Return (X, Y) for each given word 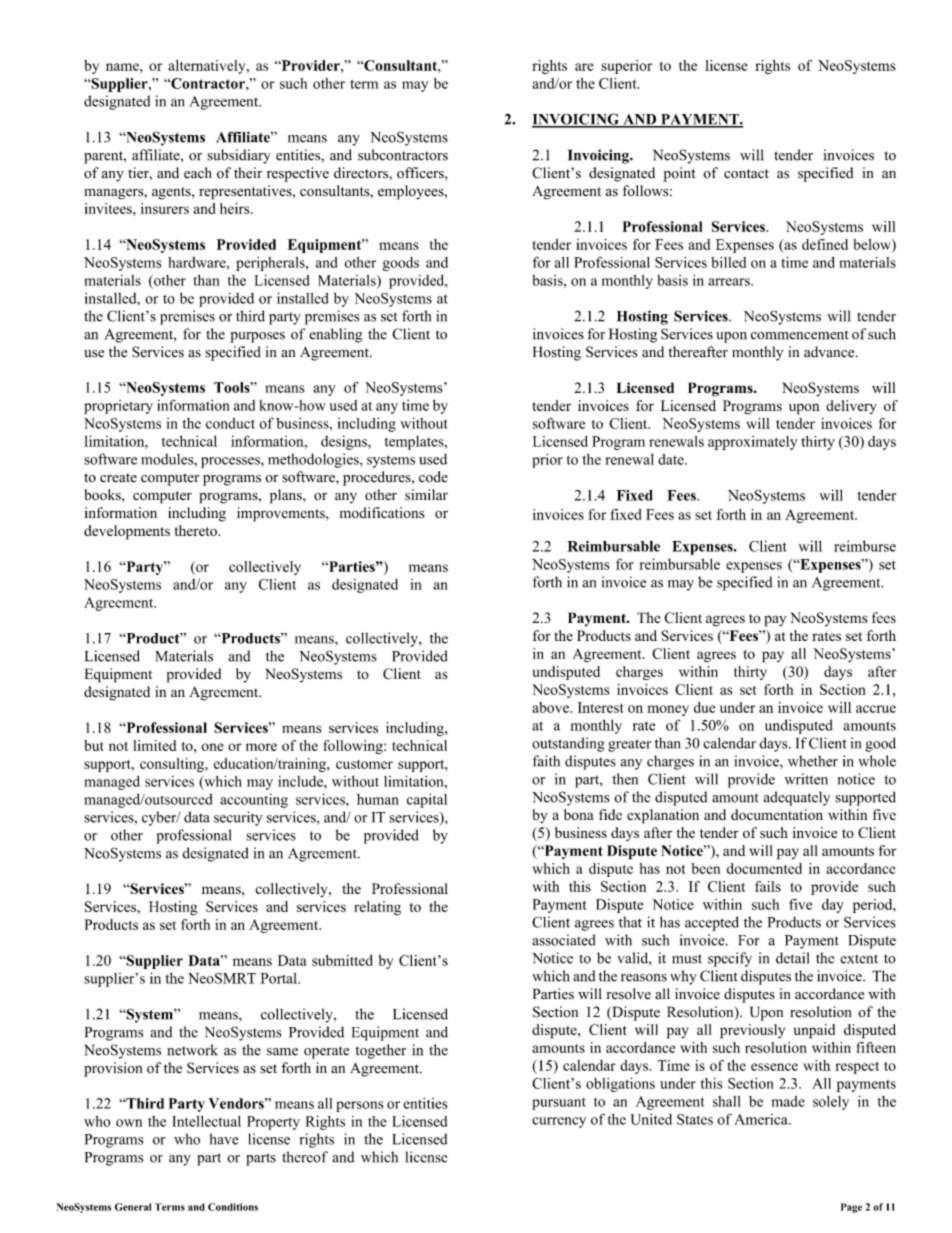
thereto (196, 530)
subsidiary (239, 156)
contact (746, 174)
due (704, 707)
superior (626, 67)
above (551, 707)
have (224, 1139)
